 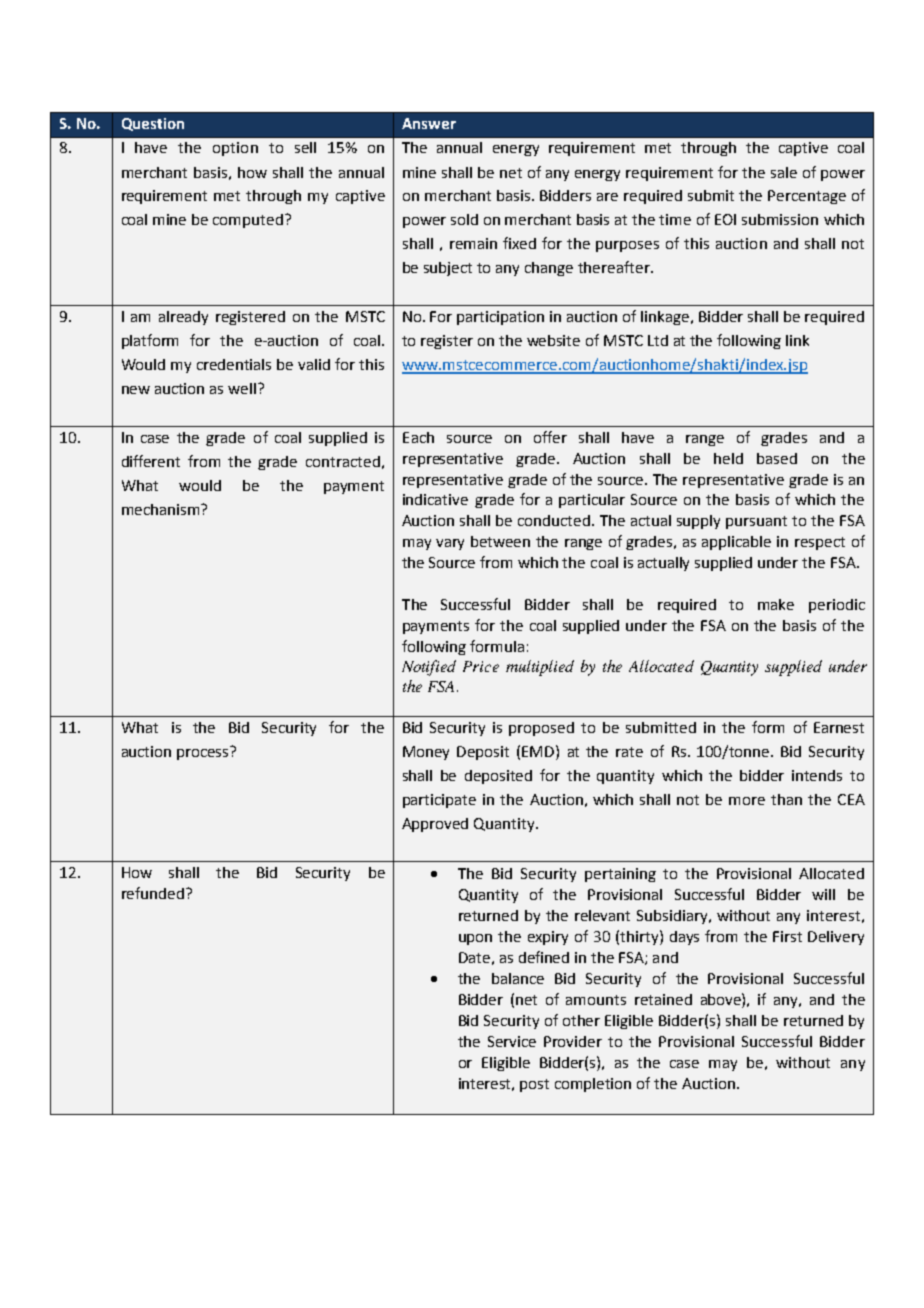 I want to click on Answer, so click(x=429, y=123).
